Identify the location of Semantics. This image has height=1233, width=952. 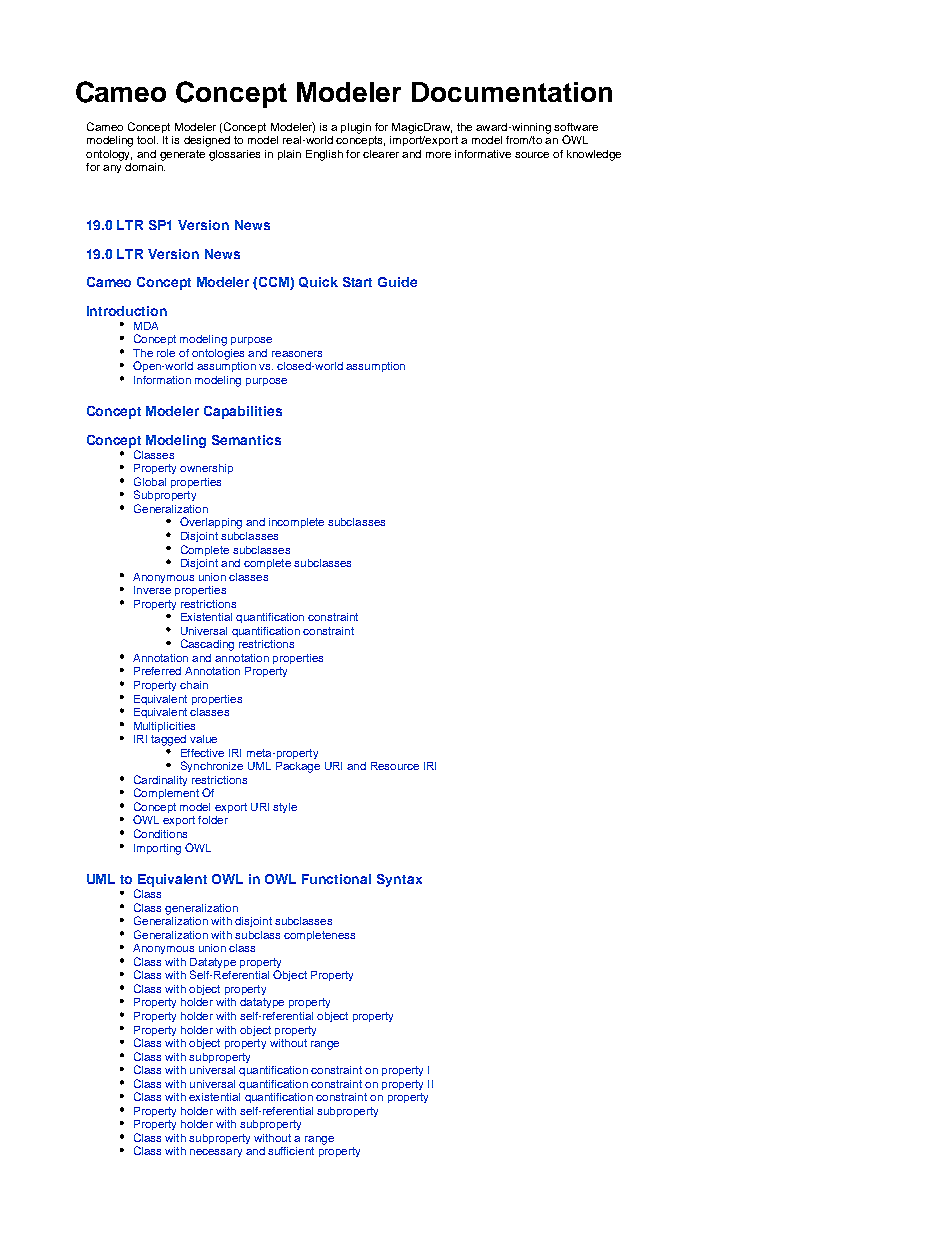
(246, 440).
